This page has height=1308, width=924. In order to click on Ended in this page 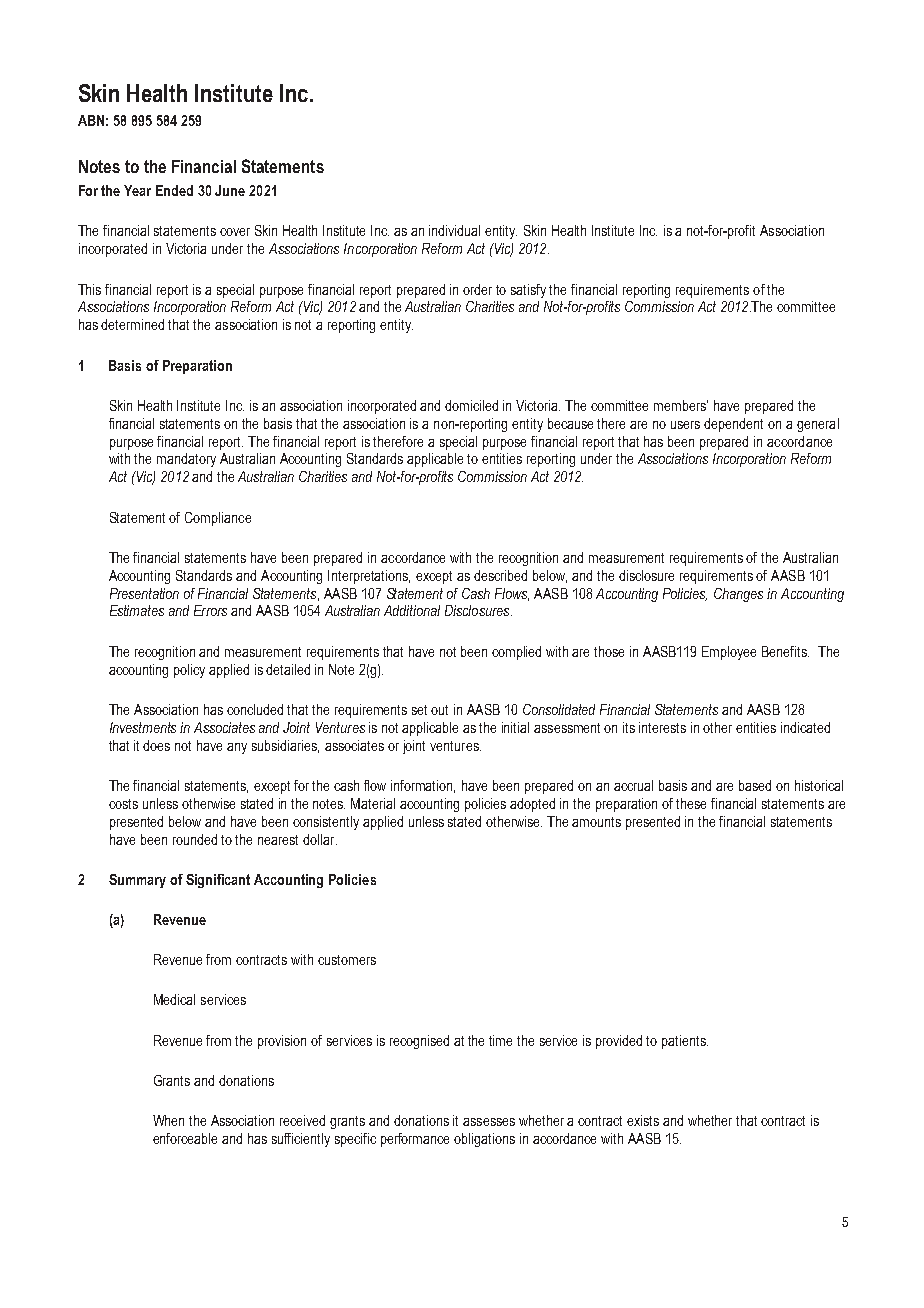, I will do `click(174, 190)`.
